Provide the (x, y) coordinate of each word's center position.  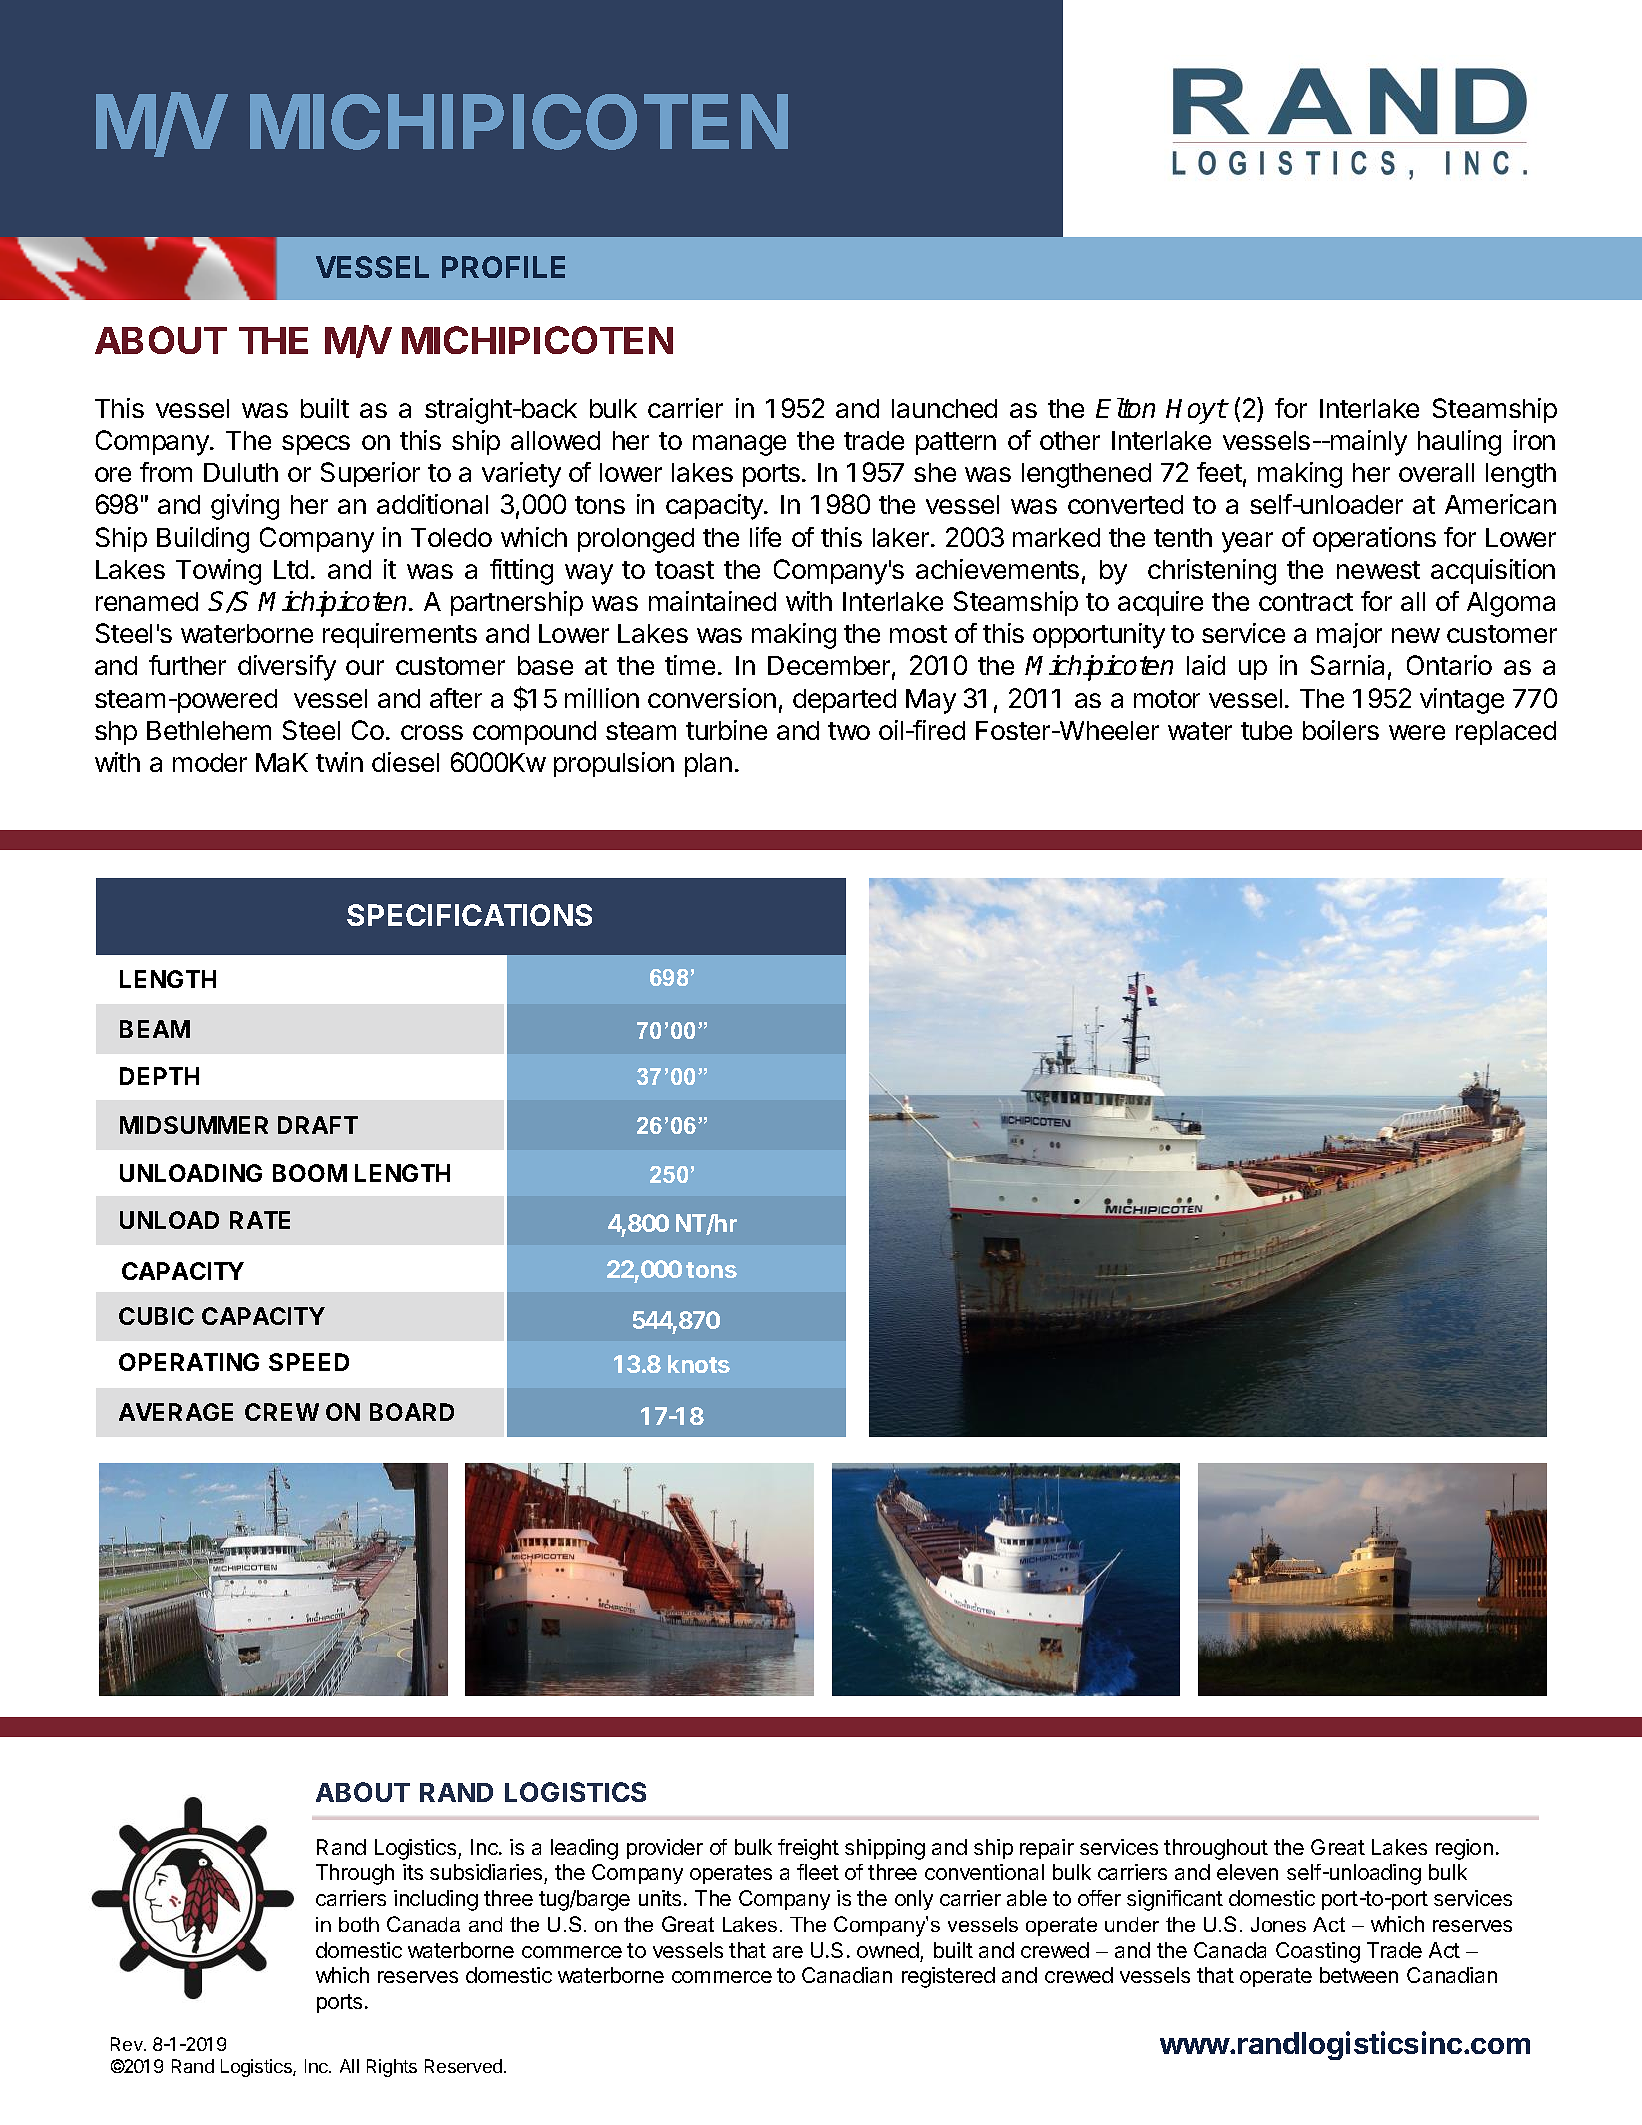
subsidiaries (487, 1874)
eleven (1247, 1872)
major (1349, 635)
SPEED (309, 1362)
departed (844, 701)
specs (316, 445)
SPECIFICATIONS (469, 915)
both (359, 1924)
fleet (818, 1872)
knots (699, 1364)
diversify (287, 668)
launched (944, 408)
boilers (1341, 730)
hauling (1459, 443)
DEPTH (159, 1076)
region (1464, 1849)
